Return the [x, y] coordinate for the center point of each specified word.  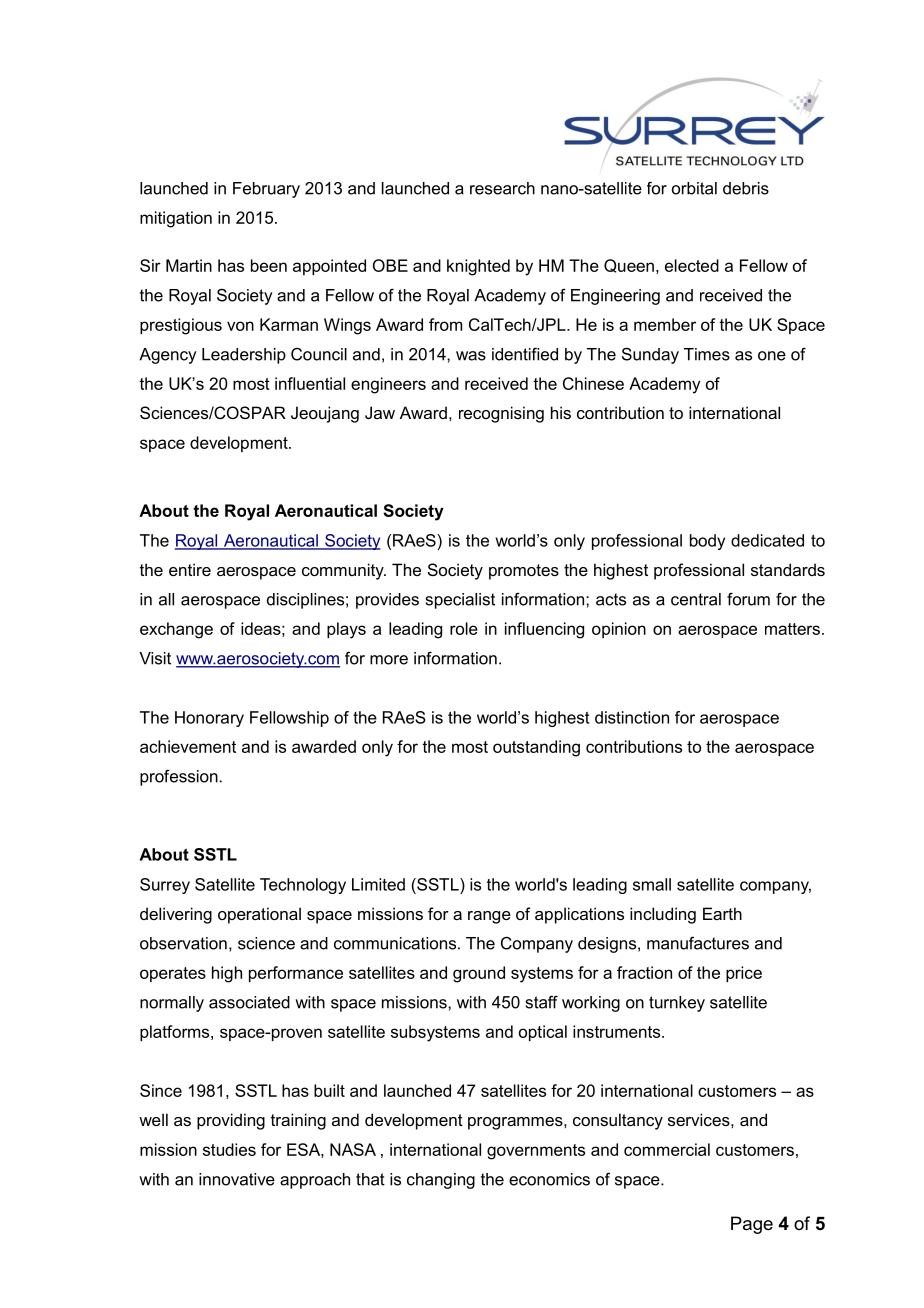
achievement [188, 746]
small [652, 884]
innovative [237, 1179]
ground [479, 974]
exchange [176, 630]
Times [707, 354]
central [696, 599]
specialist [460, 601]
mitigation [176, 219]
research [502, 188]
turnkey [677, 1004]
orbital [694, 188]
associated [249, 1002]
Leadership [244, 356]
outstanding [536, 748]
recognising [501, 414]
